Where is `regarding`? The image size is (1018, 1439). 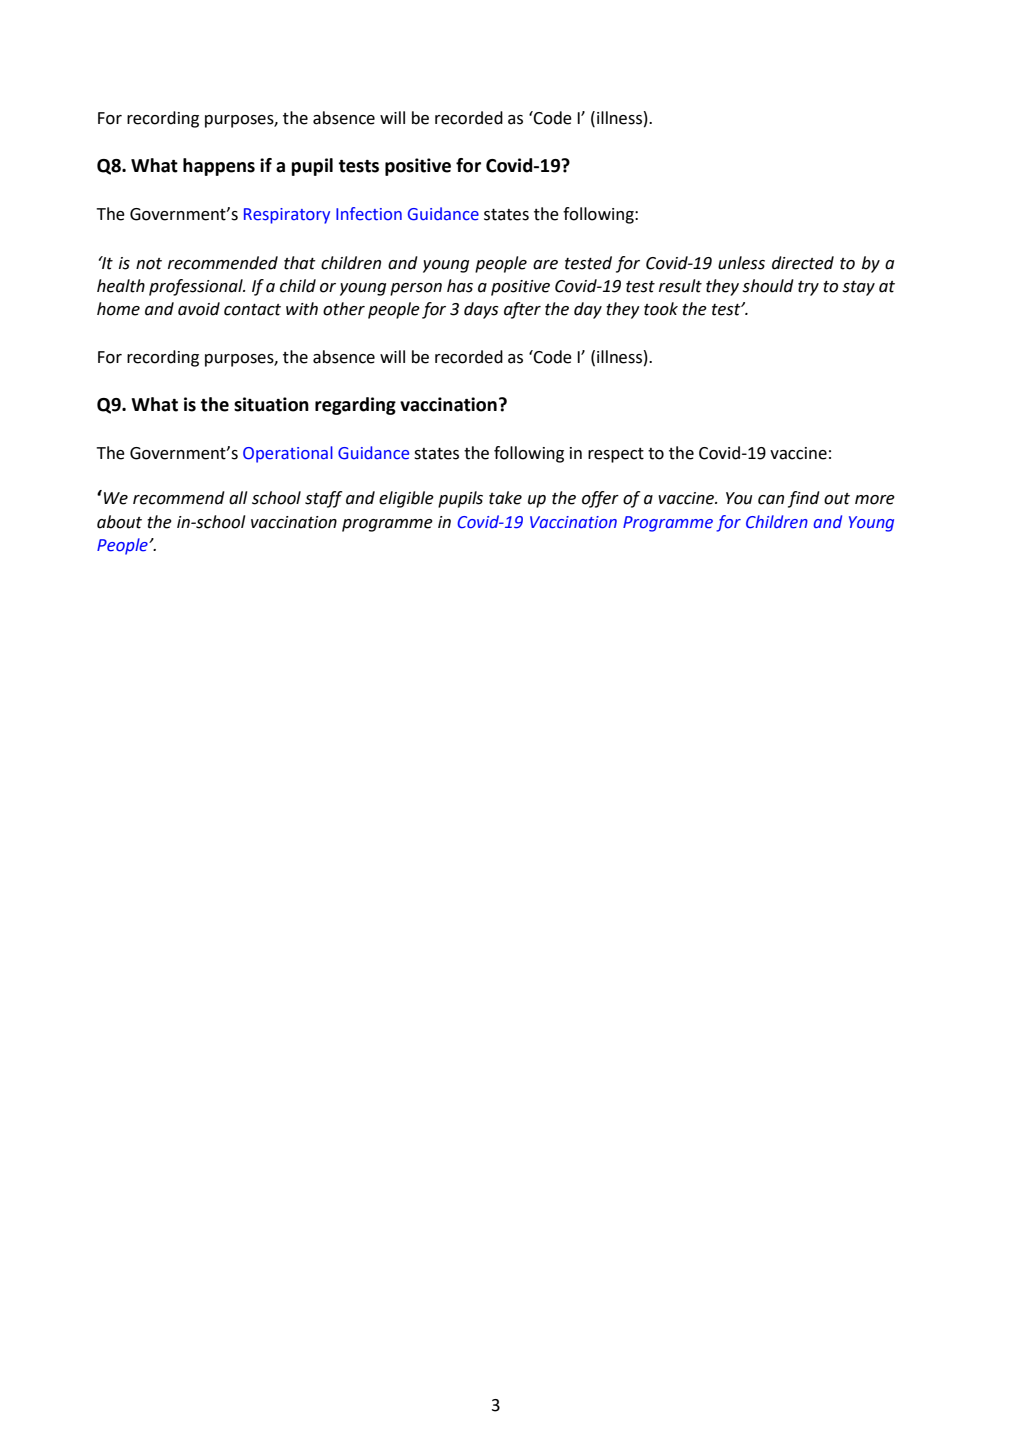
regarding is located at coordinates (355, 406).
